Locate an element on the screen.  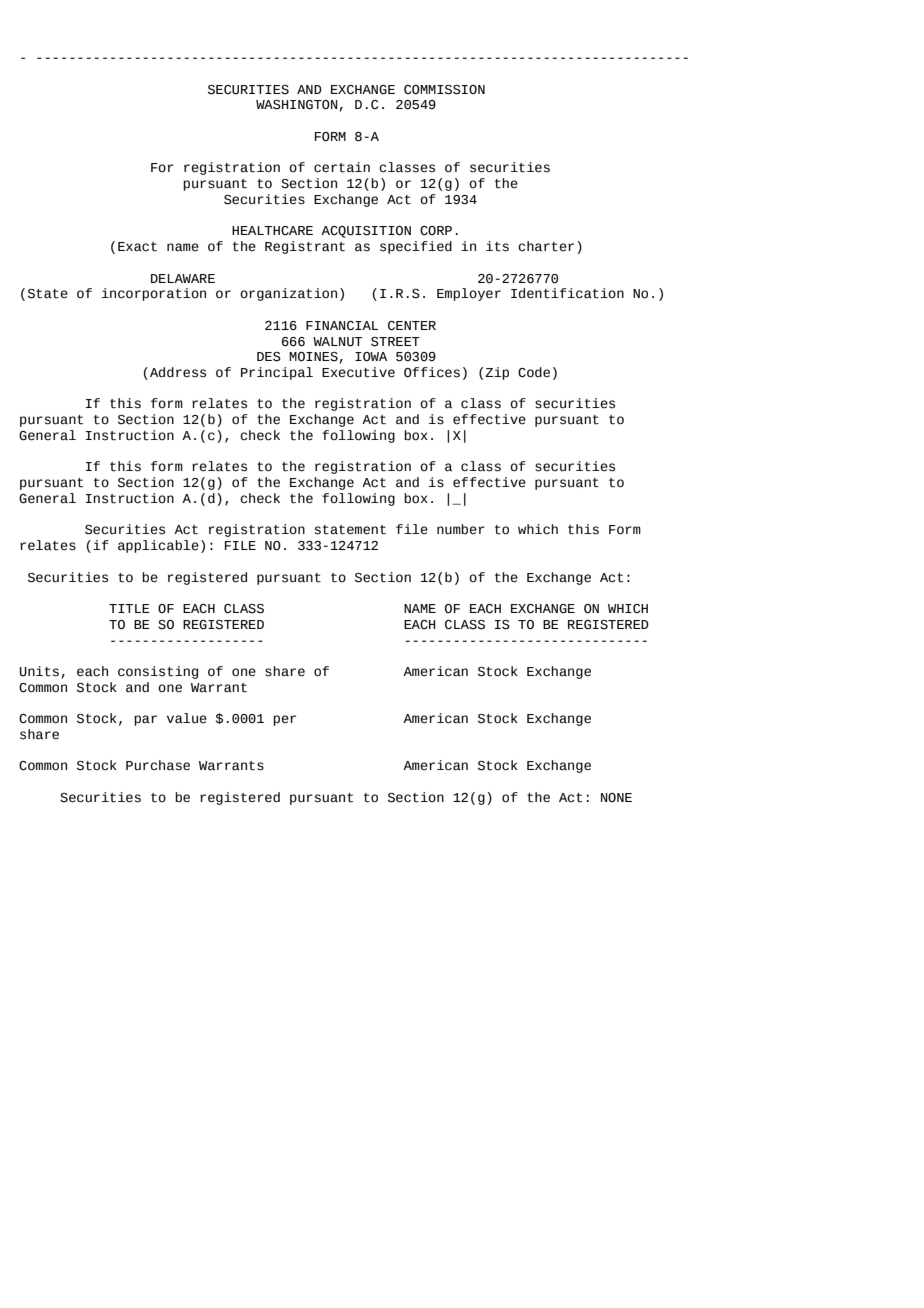
Zip is located at coordinates (497, 373).
